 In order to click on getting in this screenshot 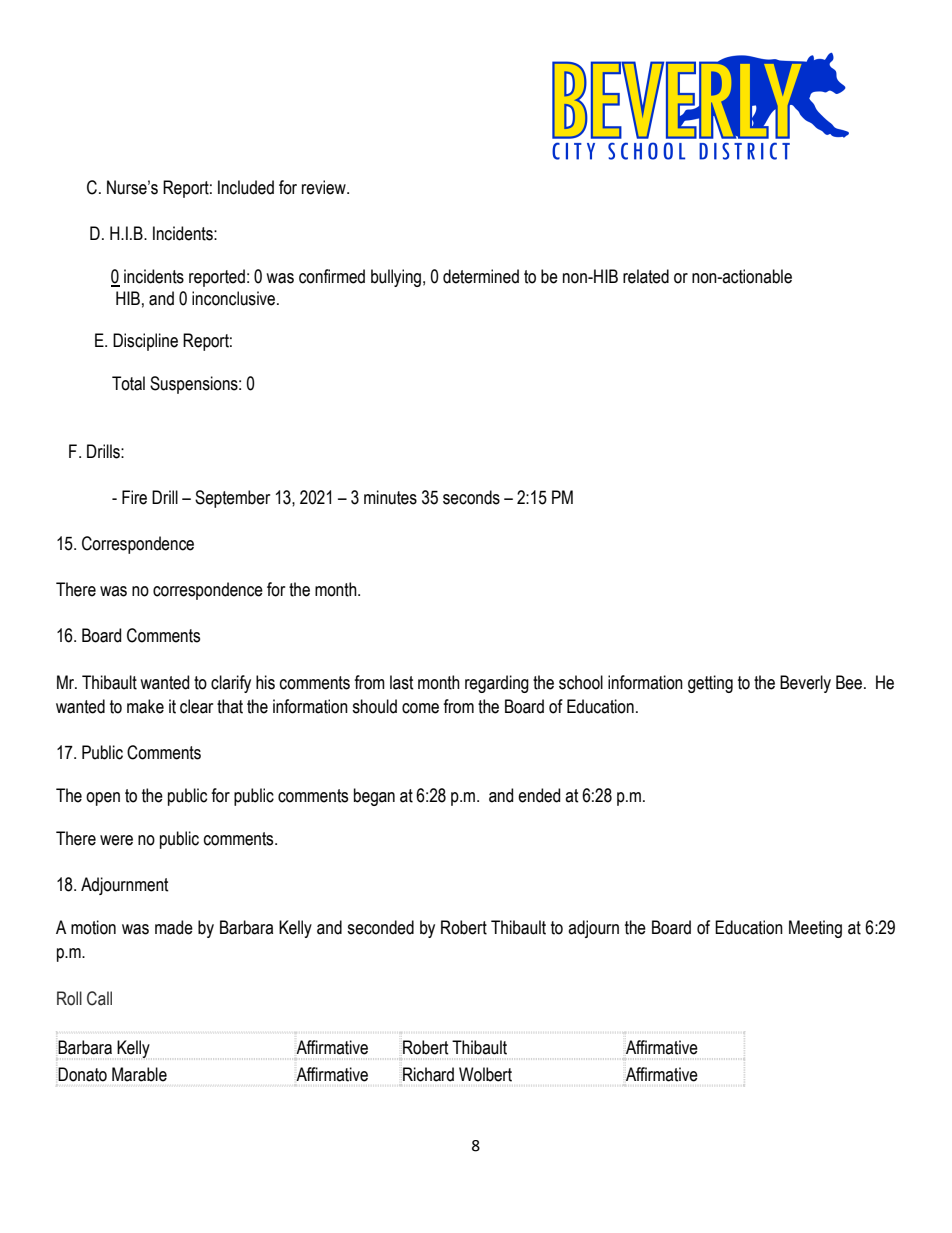, I will do `click(710, 684)`.
